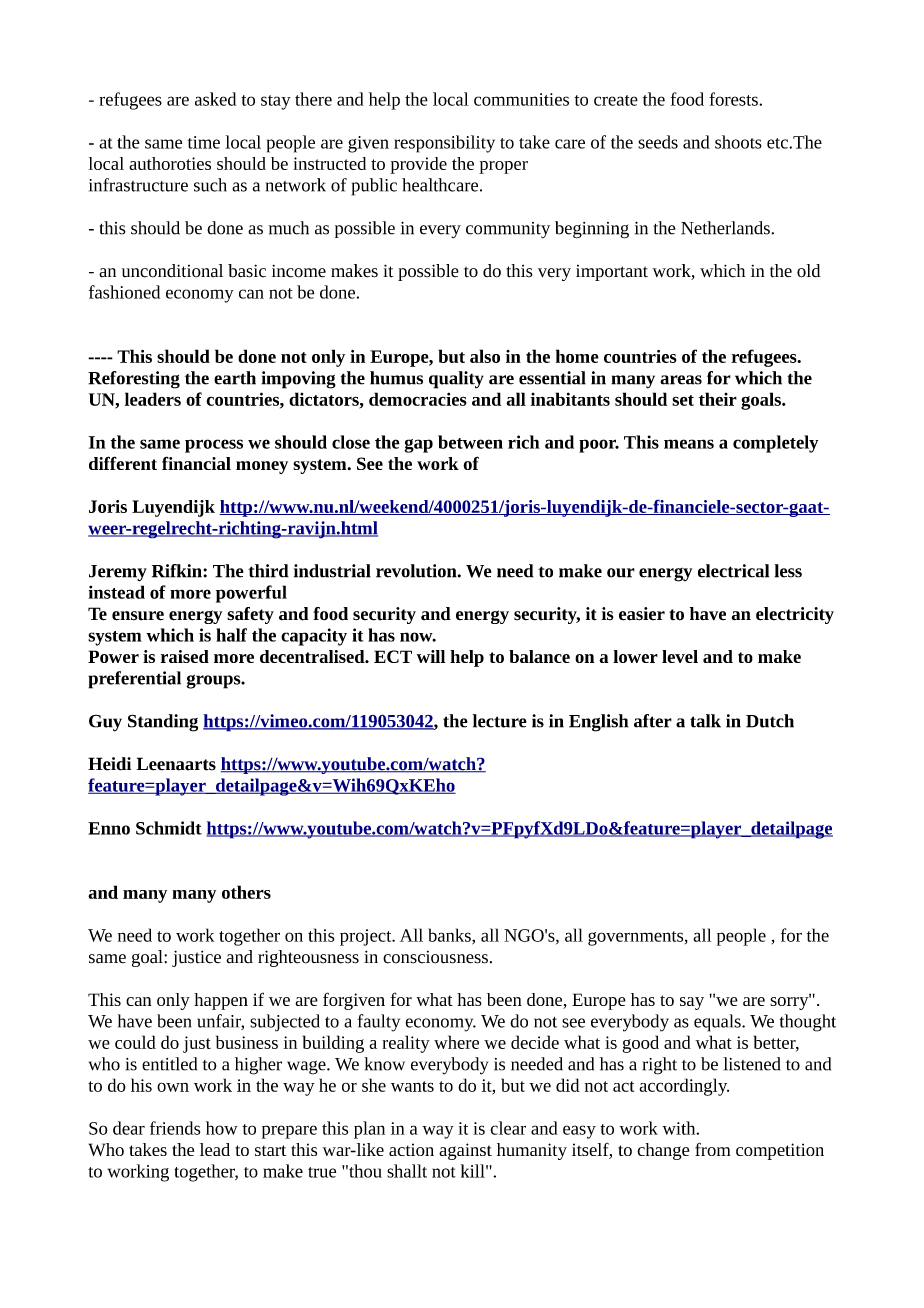 The height and width of the page is (1308, 924). I want to click on raised, so click(185, 656).
